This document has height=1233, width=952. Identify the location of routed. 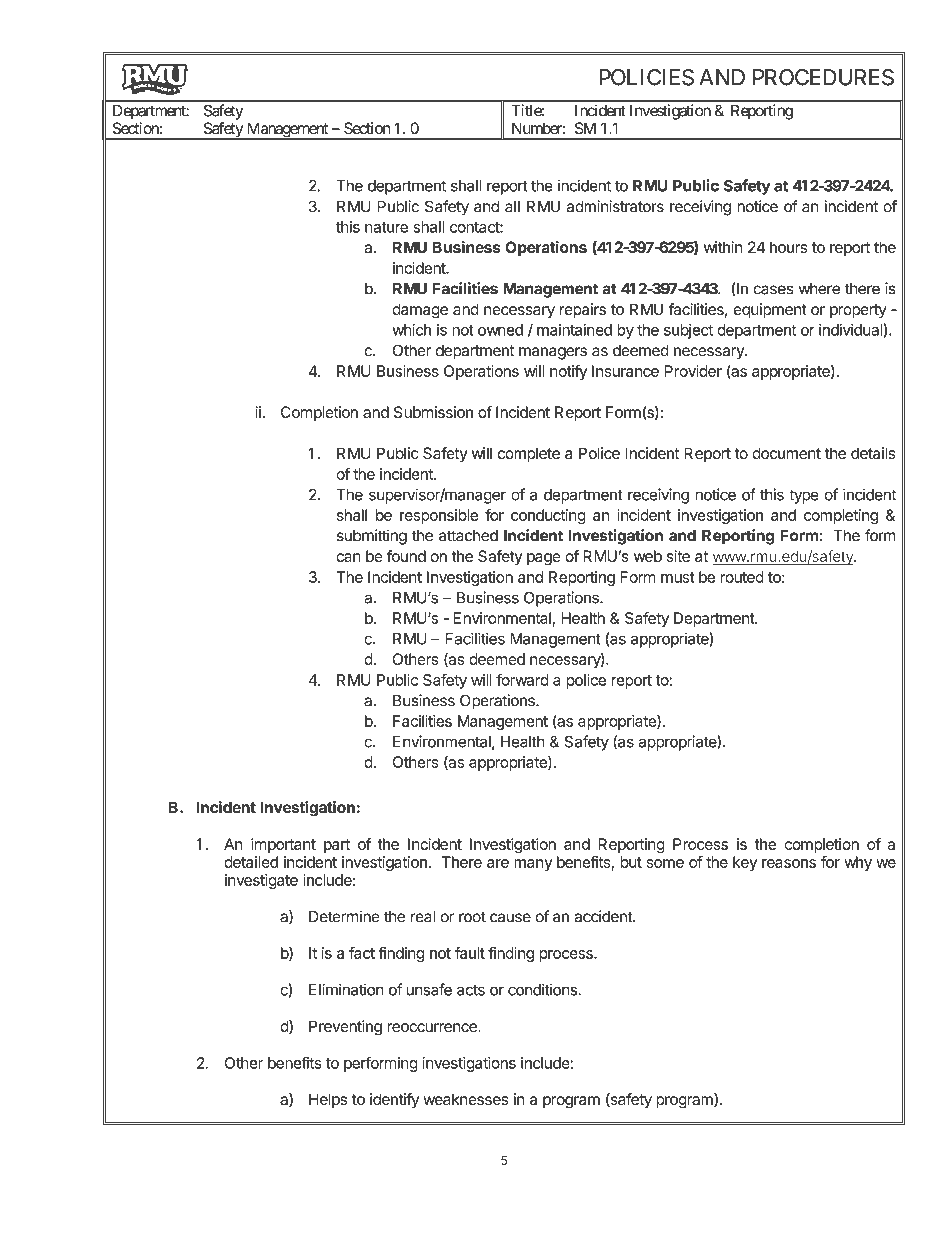
(742, 577).
